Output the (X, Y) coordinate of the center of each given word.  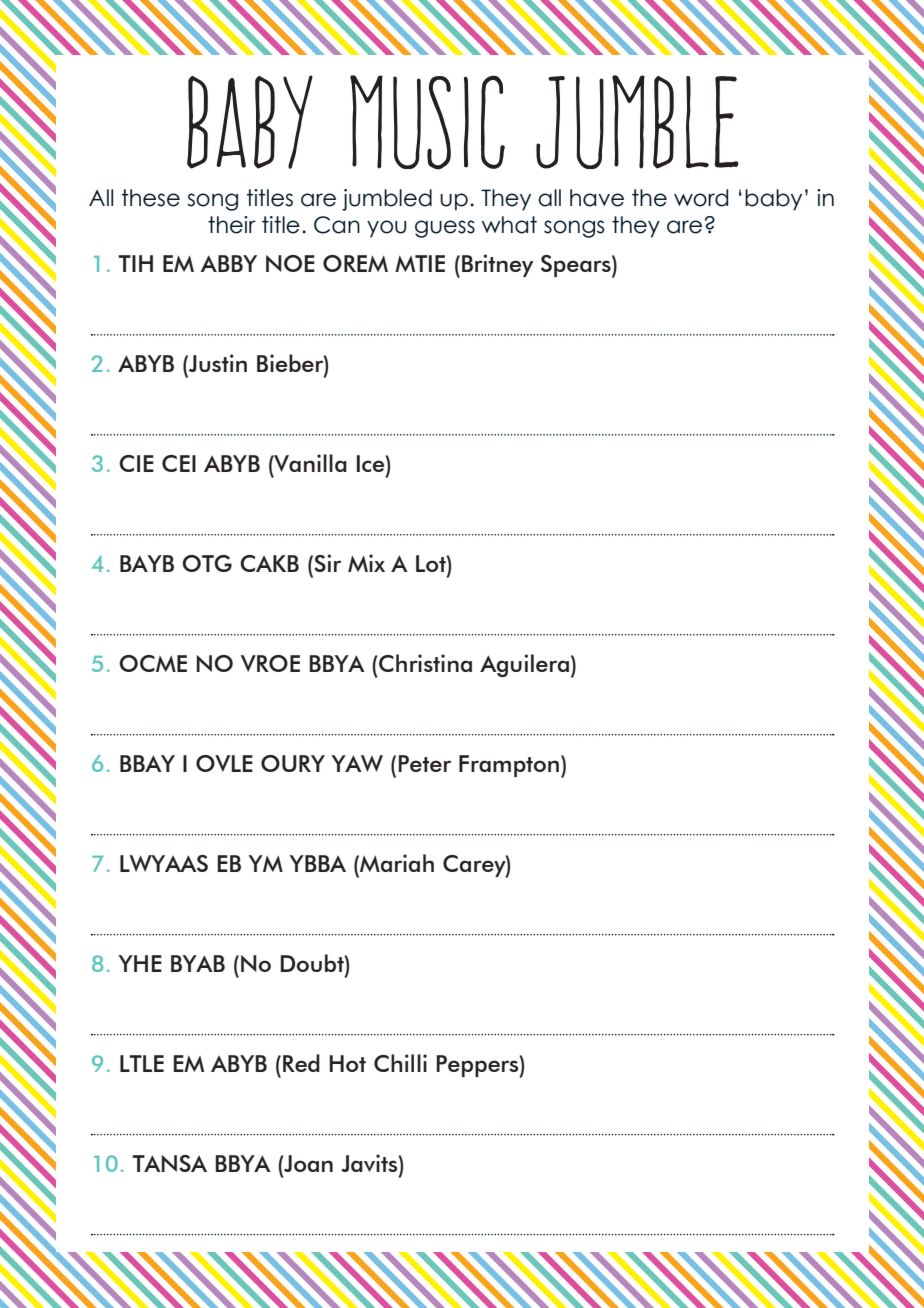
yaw (357, 763)
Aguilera (524, 665)
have (597, 198)
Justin (217, 363)
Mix (366, 563)
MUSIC (427, 122)
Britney (497, 265)
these (151, 198)
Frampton (510, 766)
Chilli (400, 1063)
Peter (425, 763)
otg (207, 563)
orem (355, 263)
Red (301, 1063)
